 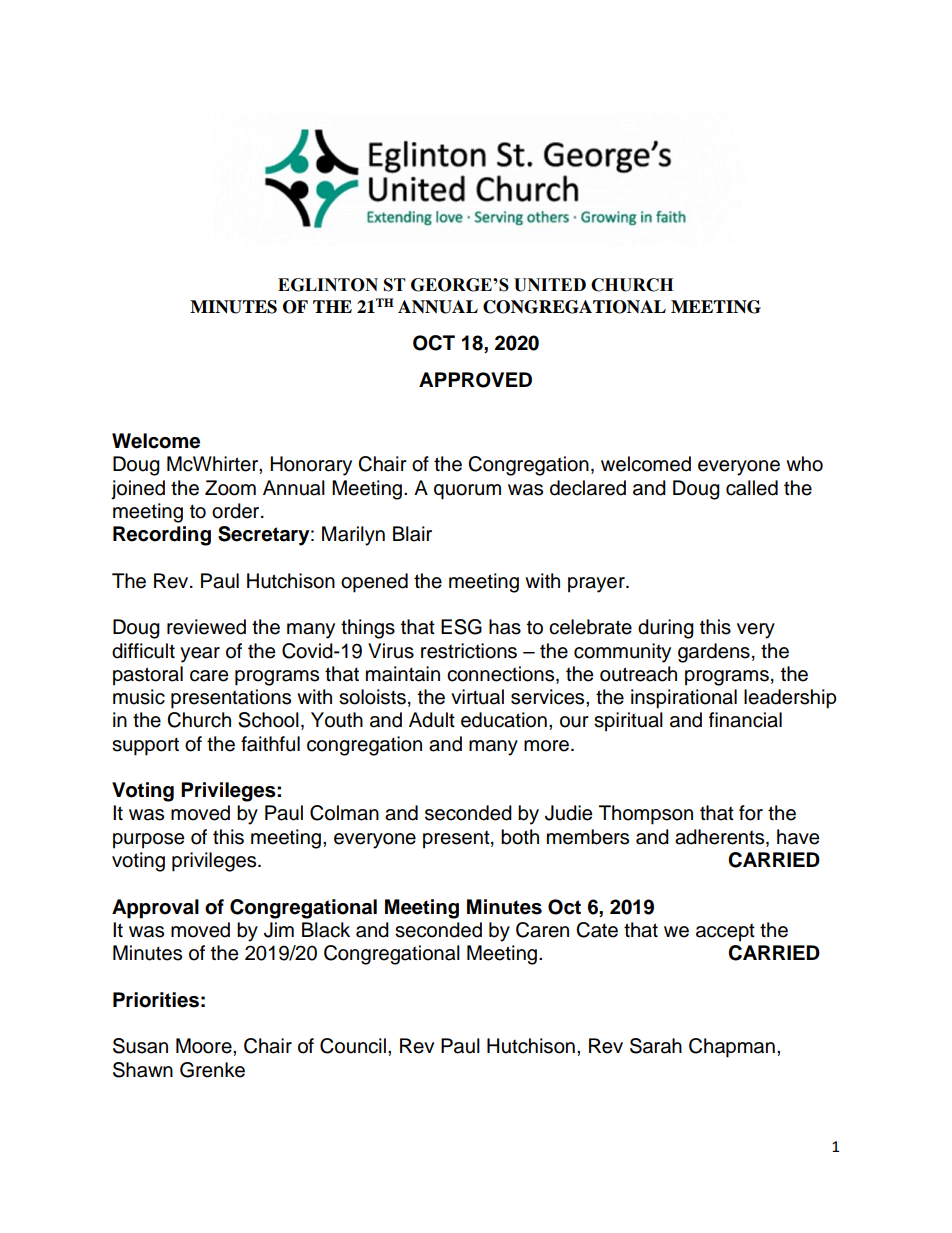 I want to click on Honorary, so click(x=311, y=466).
